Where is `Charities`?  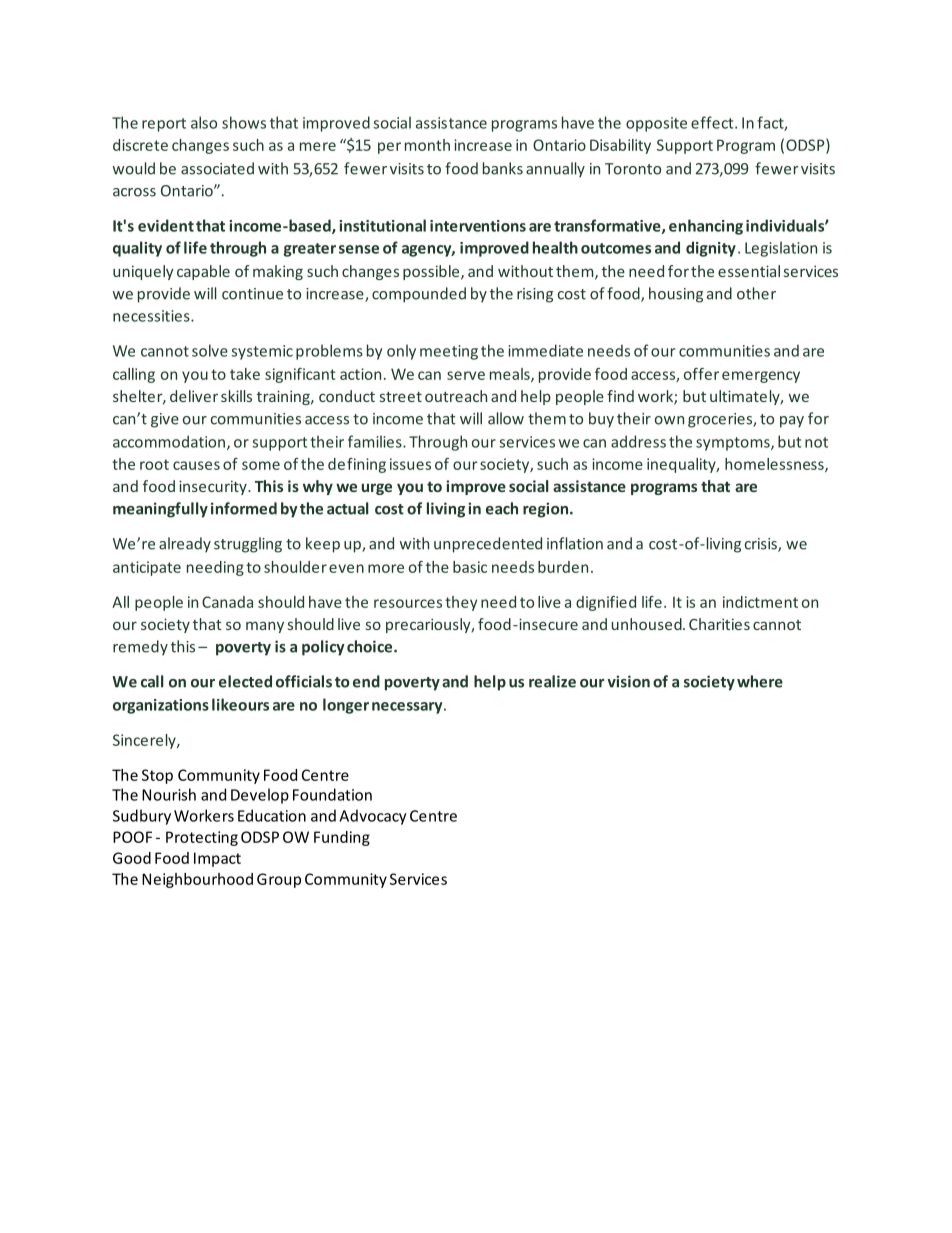
Charities is located at coordinates (719, 624).
